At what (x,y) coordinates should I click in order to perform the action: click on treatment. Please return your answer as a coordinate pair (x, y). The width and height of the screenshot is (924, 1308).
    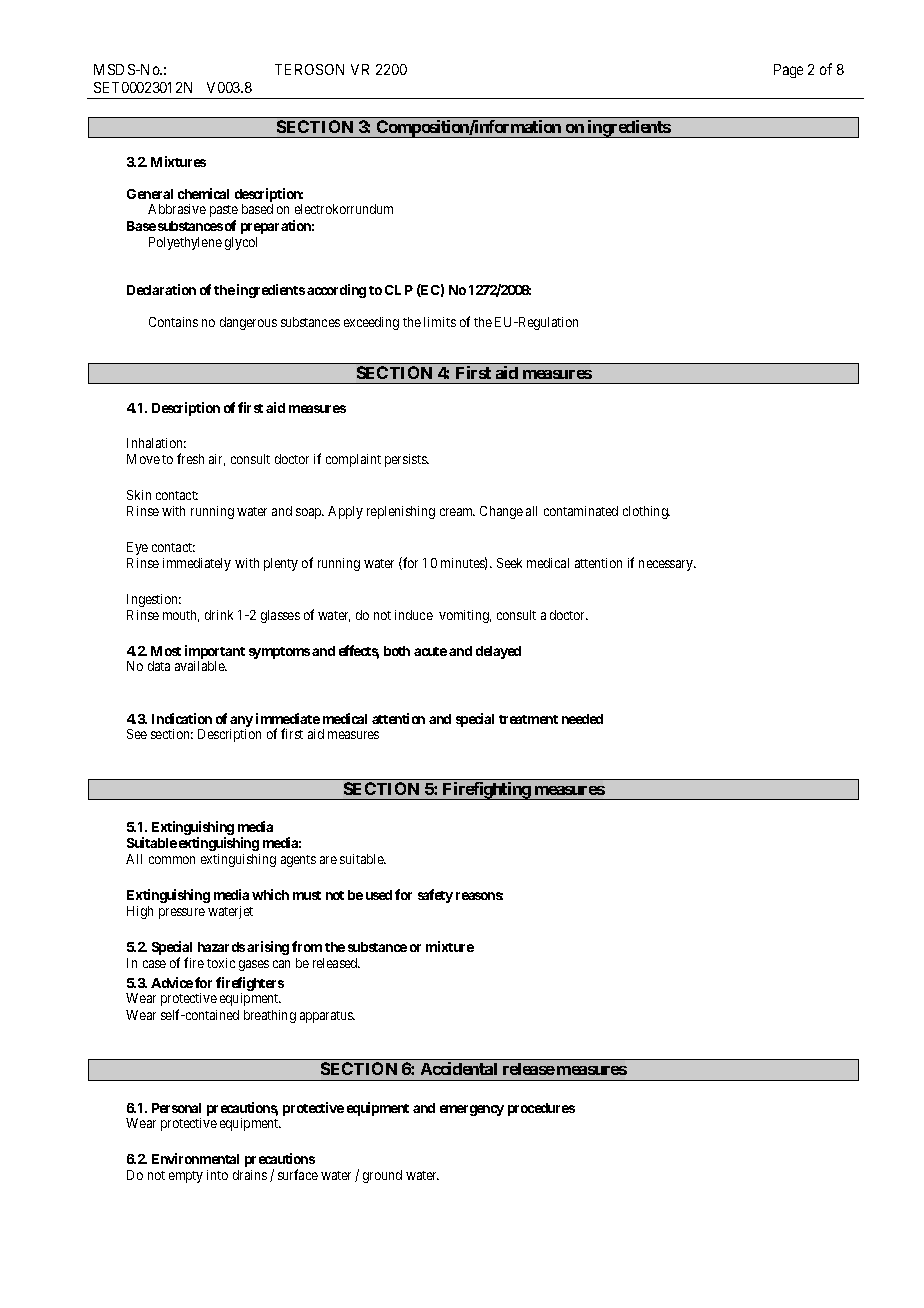
    Looking at the image, I should click on (528, 719).
